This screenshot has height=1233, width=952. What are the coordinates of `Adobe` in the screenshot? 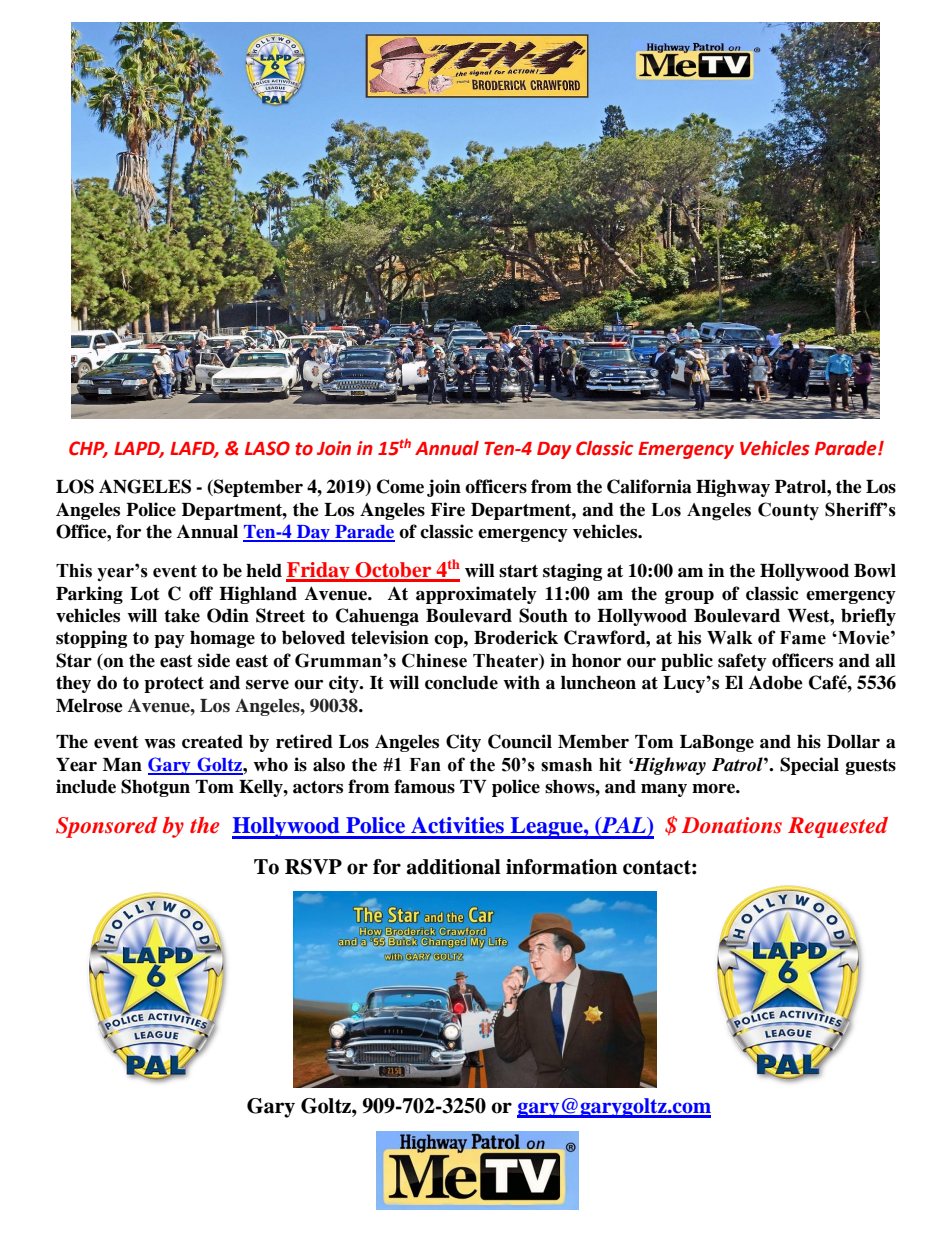 It's located at (776, 682).
